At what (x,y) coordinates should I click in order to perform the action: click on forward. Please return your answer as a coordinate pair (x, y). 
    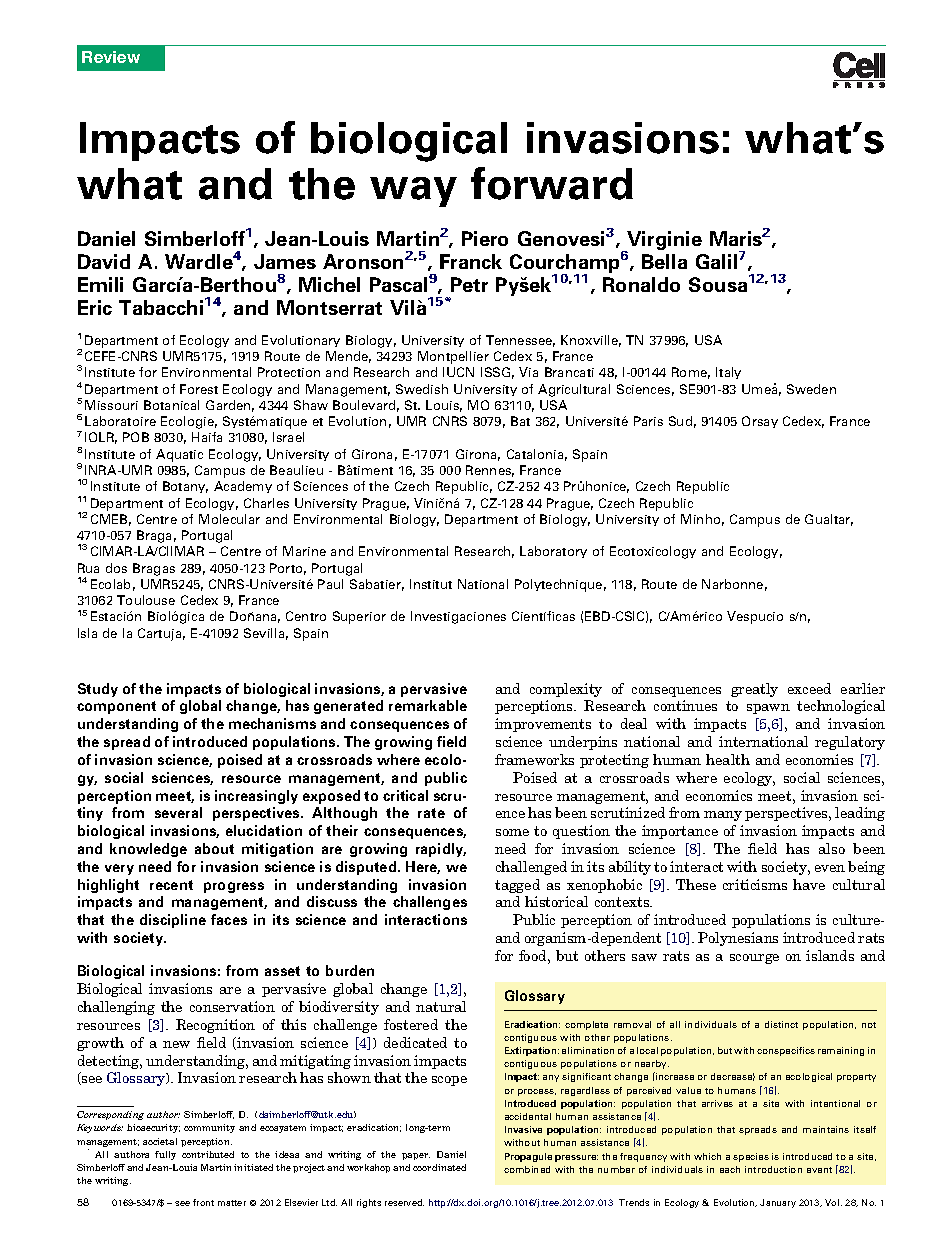
    Looking at the image, I should click on (552, 183).
